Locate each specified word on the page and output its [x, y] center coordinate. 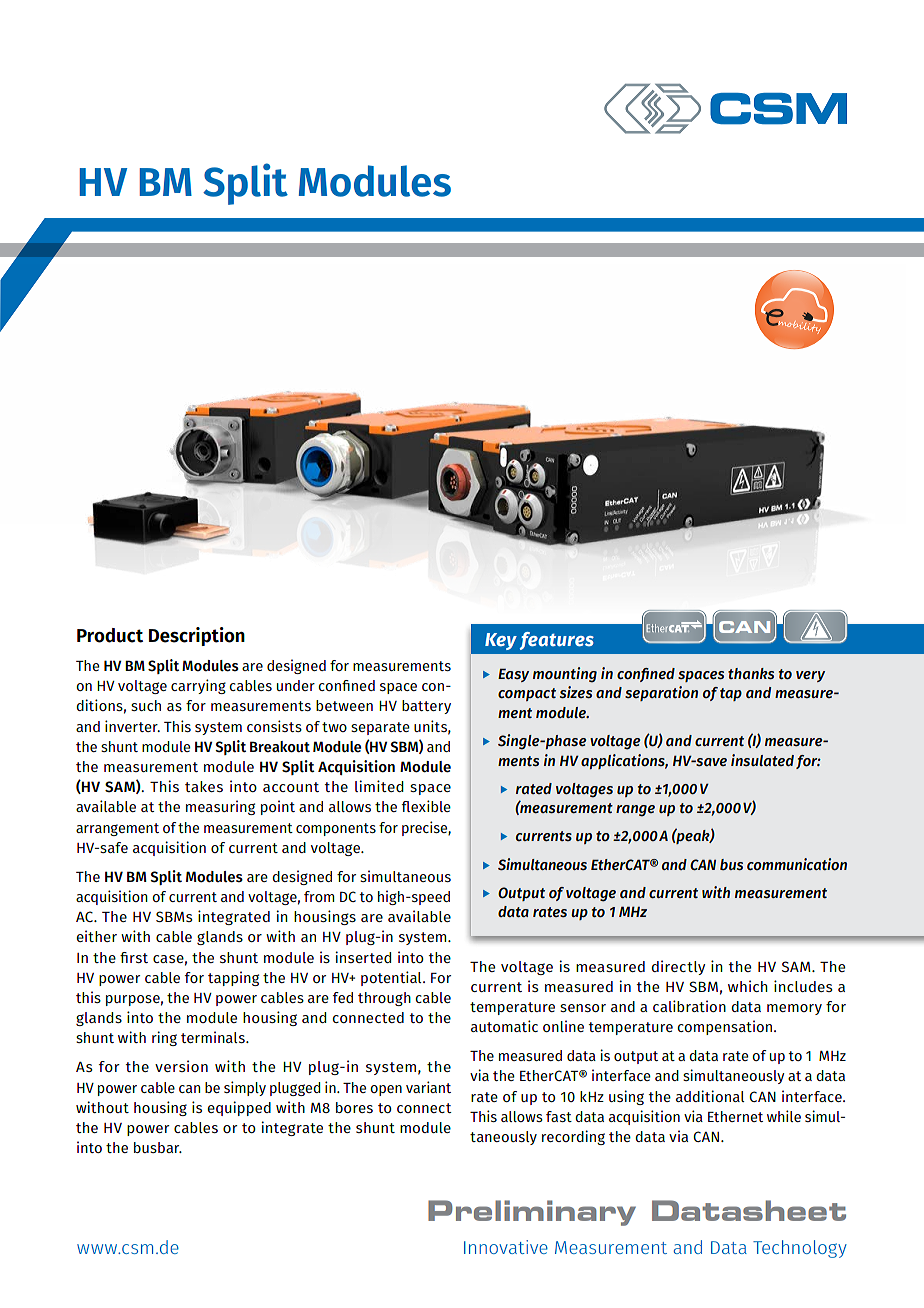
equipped [239, 1108]
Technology [800, 1249]
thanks [751, 674]
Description [197, 636]
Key [501, 641]
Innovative [506, 1247]
